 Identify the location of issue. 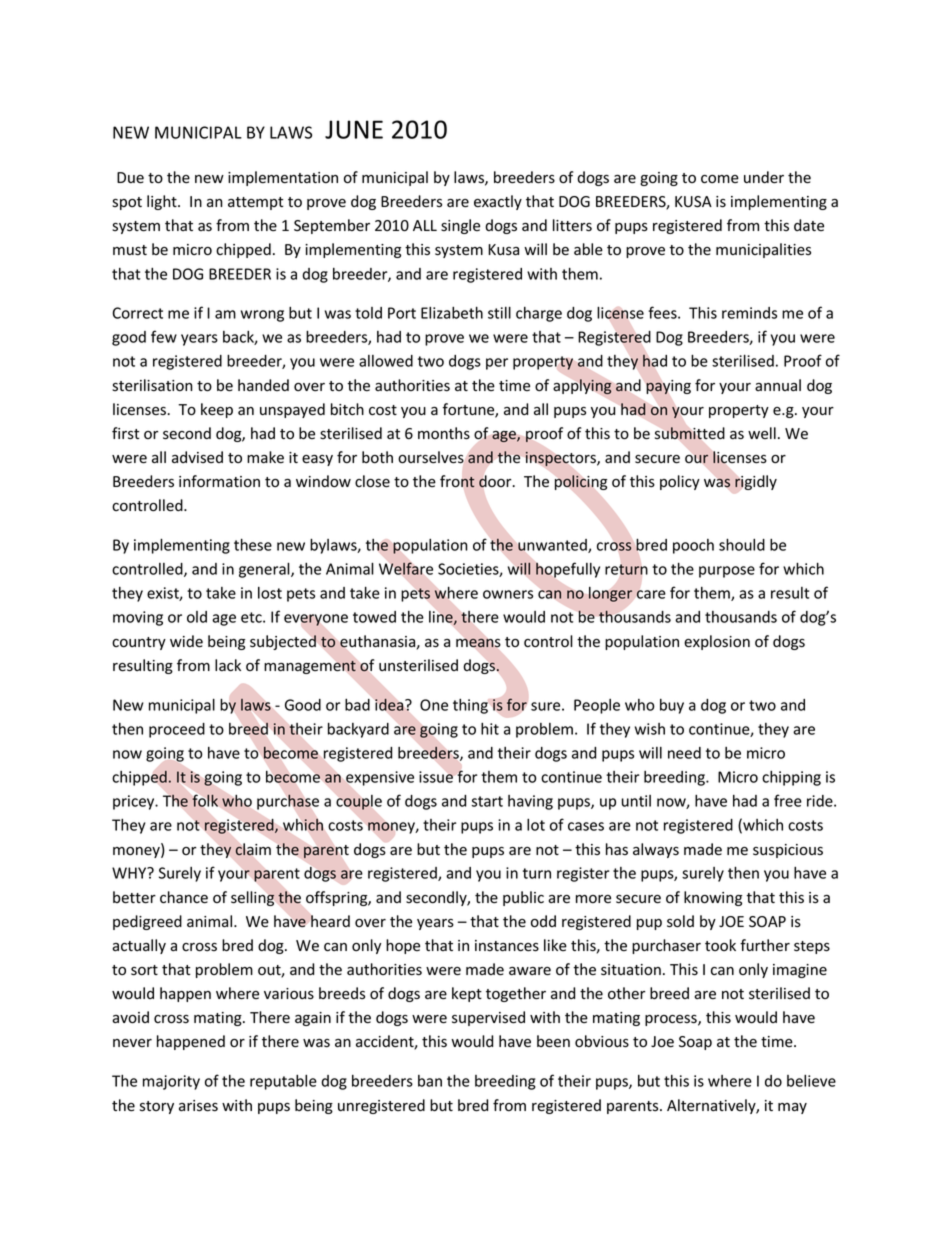
(436, 777).
